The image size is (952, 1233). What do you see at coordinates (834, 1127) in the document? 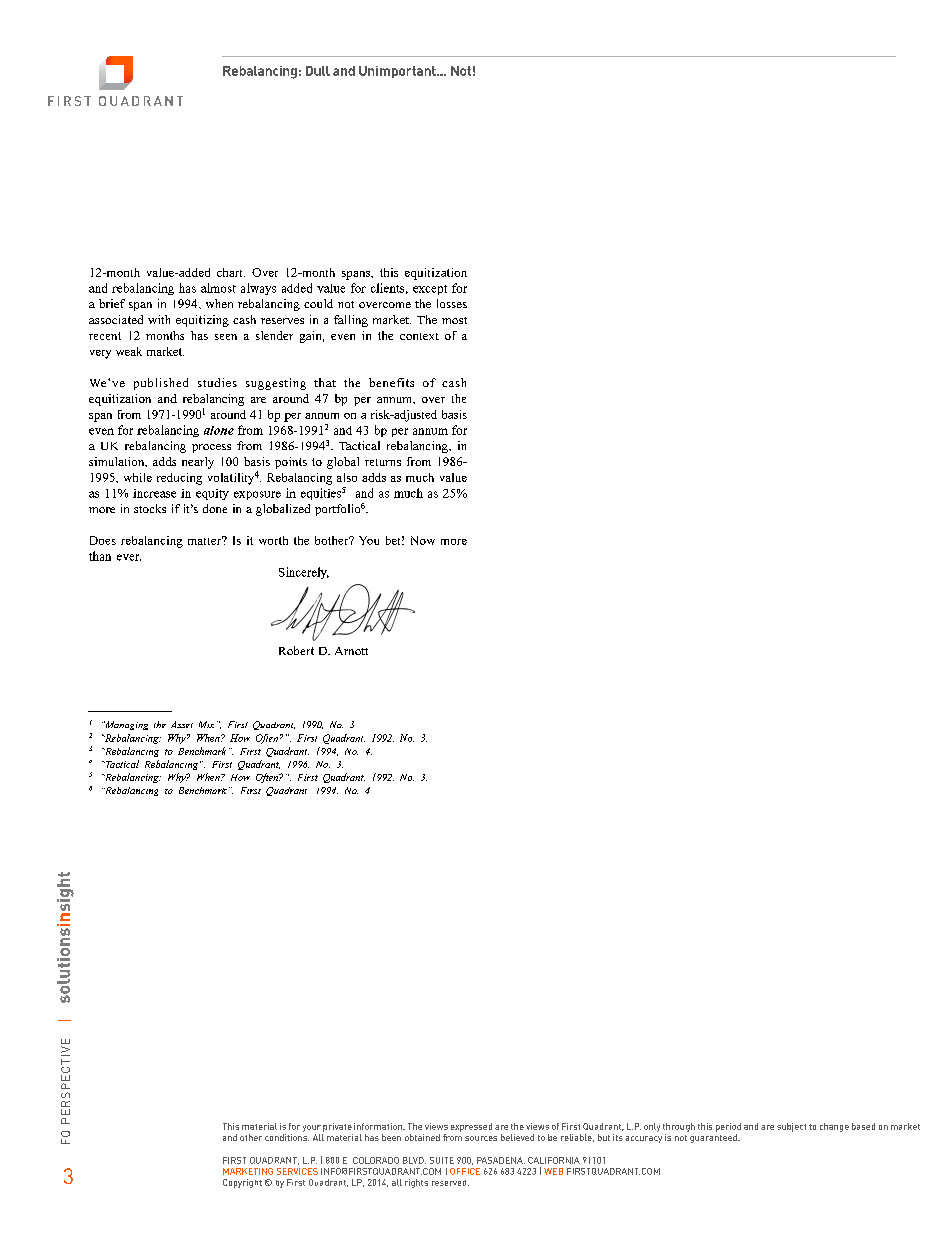
I see `change` at bounding box center [834, 1127].
